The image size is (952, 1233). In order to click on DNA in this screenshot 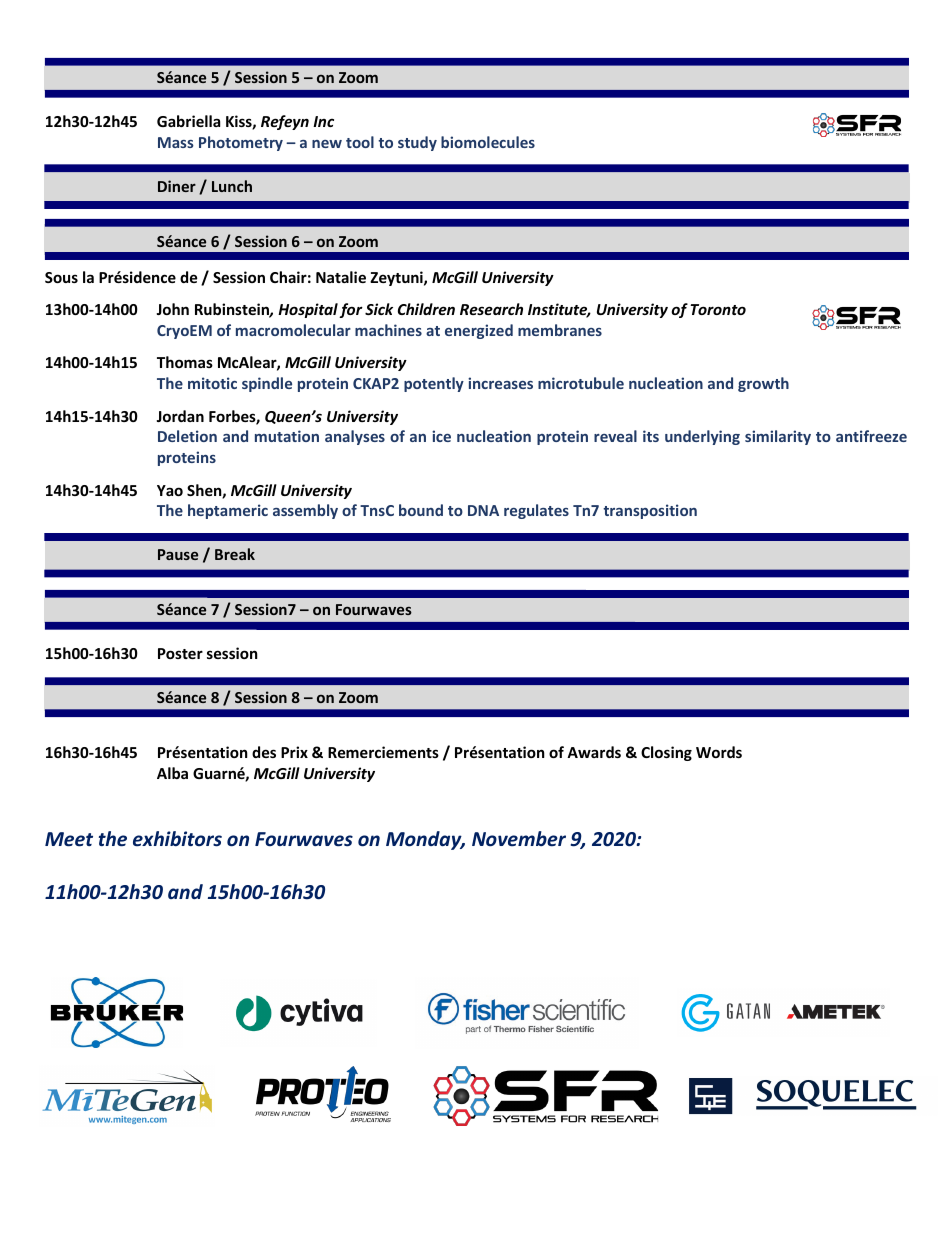, I will do `click(483, 510)`.
